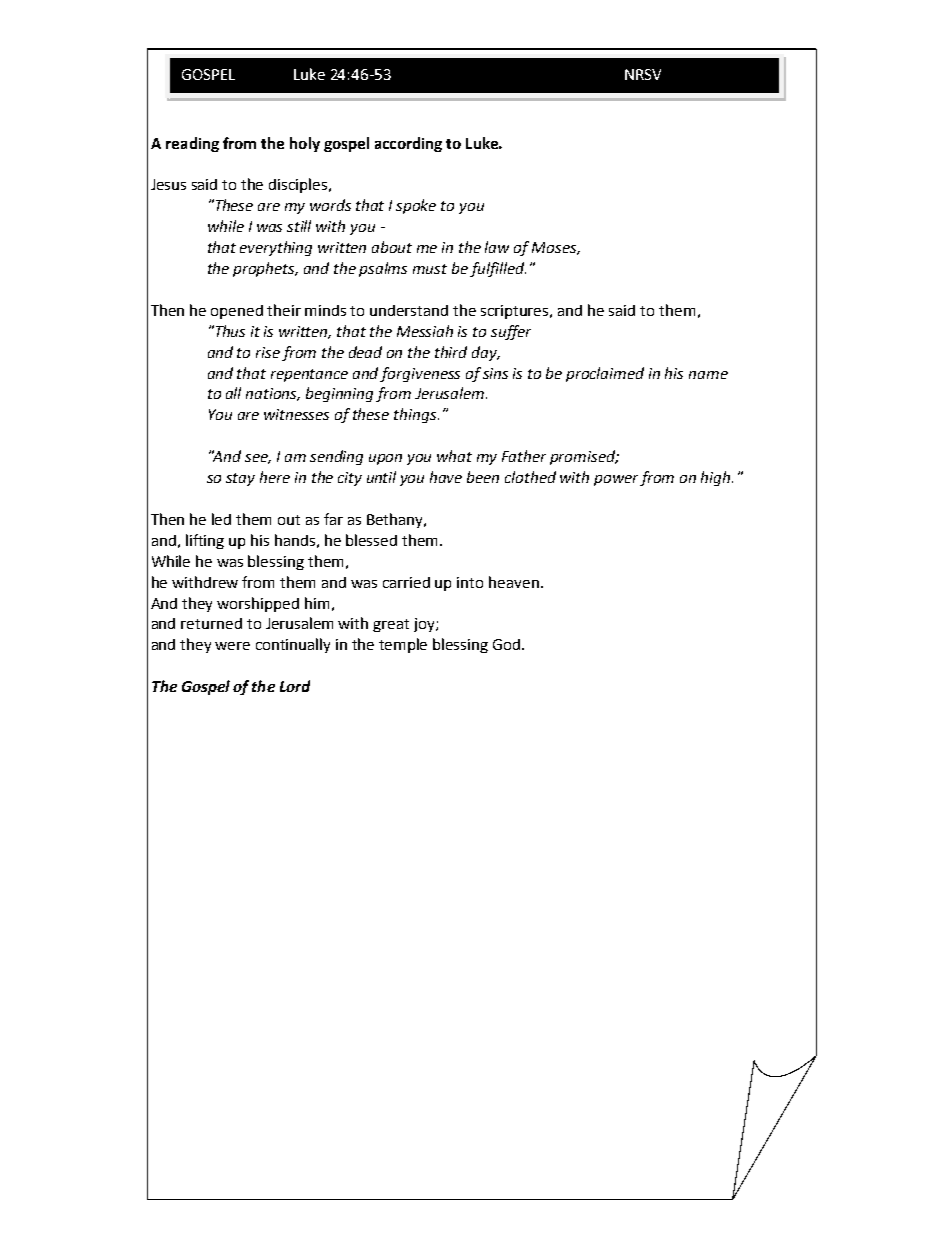 Image resolution: width=952 pixels, height=1233 pixels. I want to click on prophets, so click(265, 269).
